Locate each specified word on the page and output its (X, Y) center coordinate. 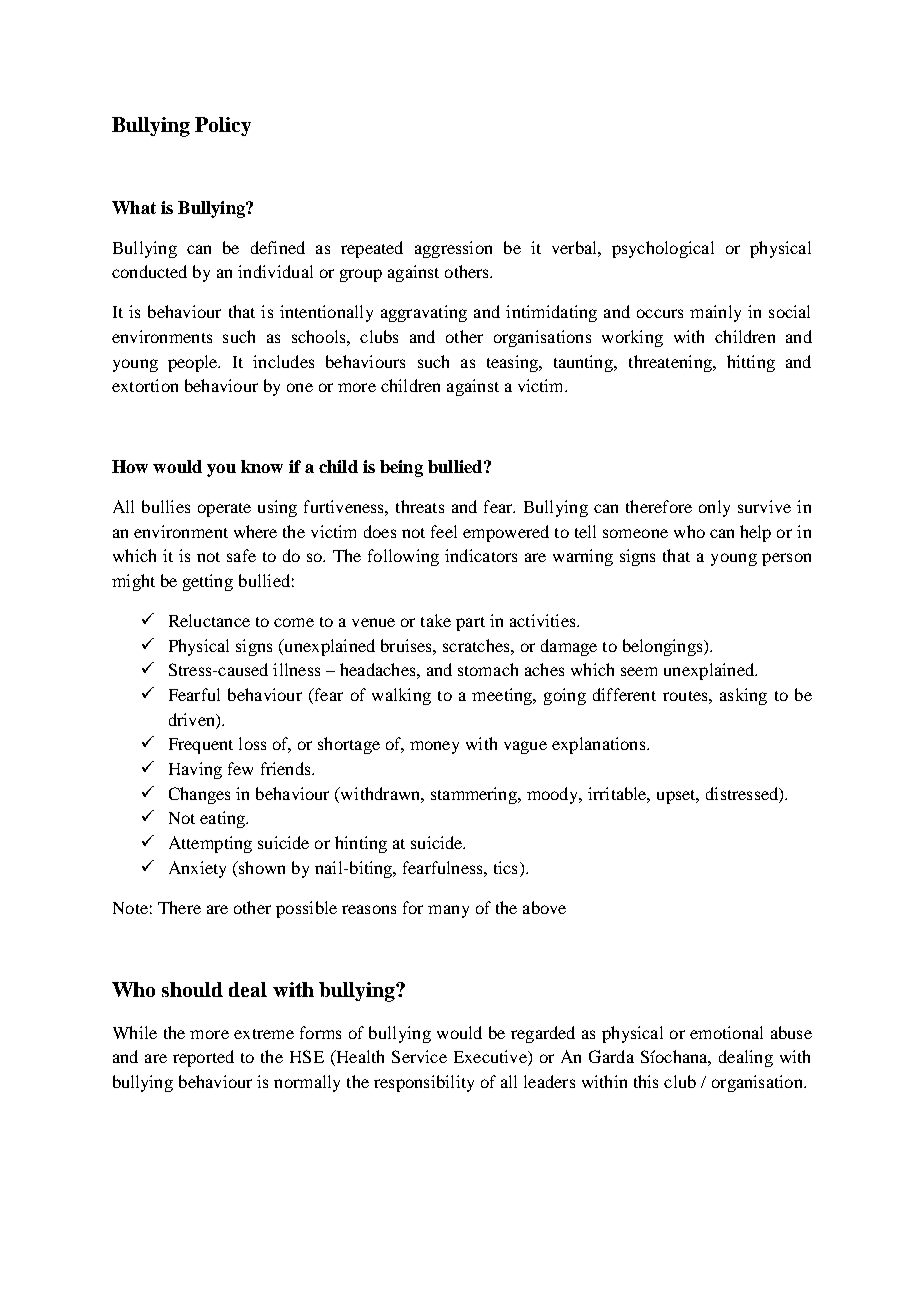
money (434, 747)
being (401, 468)
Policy (223, 126)
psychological (663, 249)
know (262, 466)
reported (203, 1058)
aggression (453, 249)
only (714, 508)
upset (677, 797)
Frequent (201, 746)
